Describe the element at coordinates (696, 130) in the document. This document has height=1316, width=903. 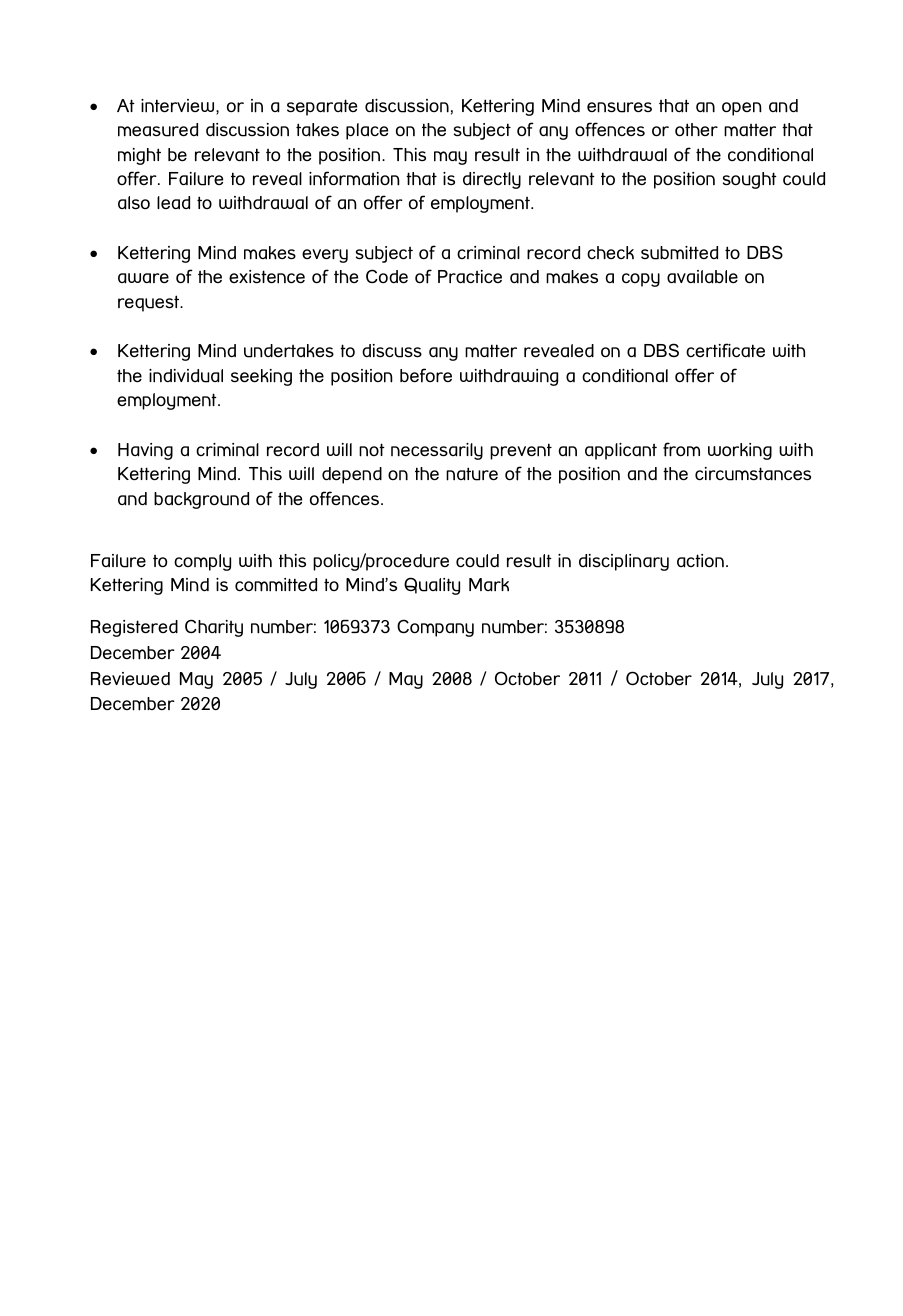
I see `other` at that location.
